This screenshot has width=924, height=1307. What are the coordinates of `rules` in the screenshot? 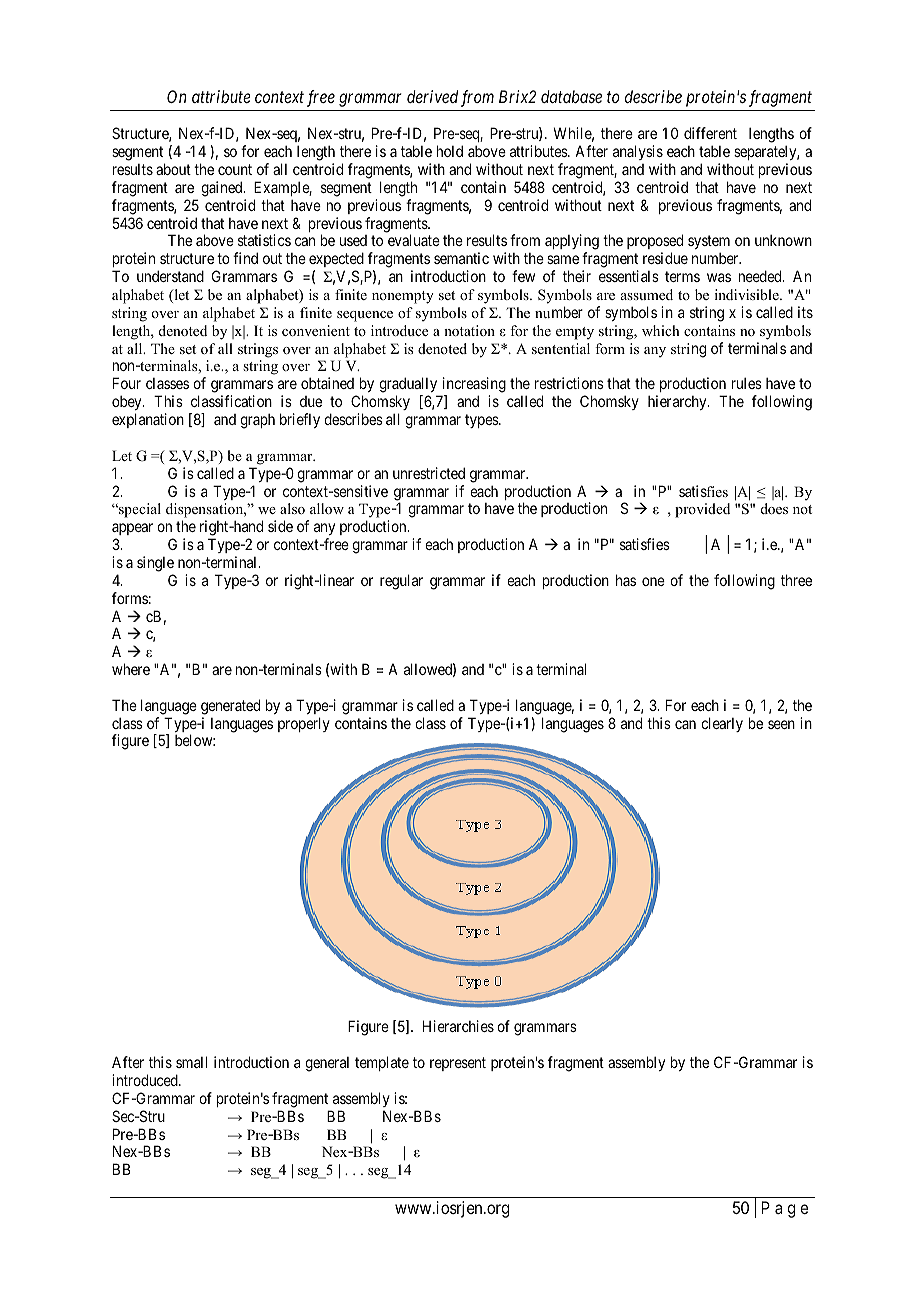 It's located at (747, 383).
